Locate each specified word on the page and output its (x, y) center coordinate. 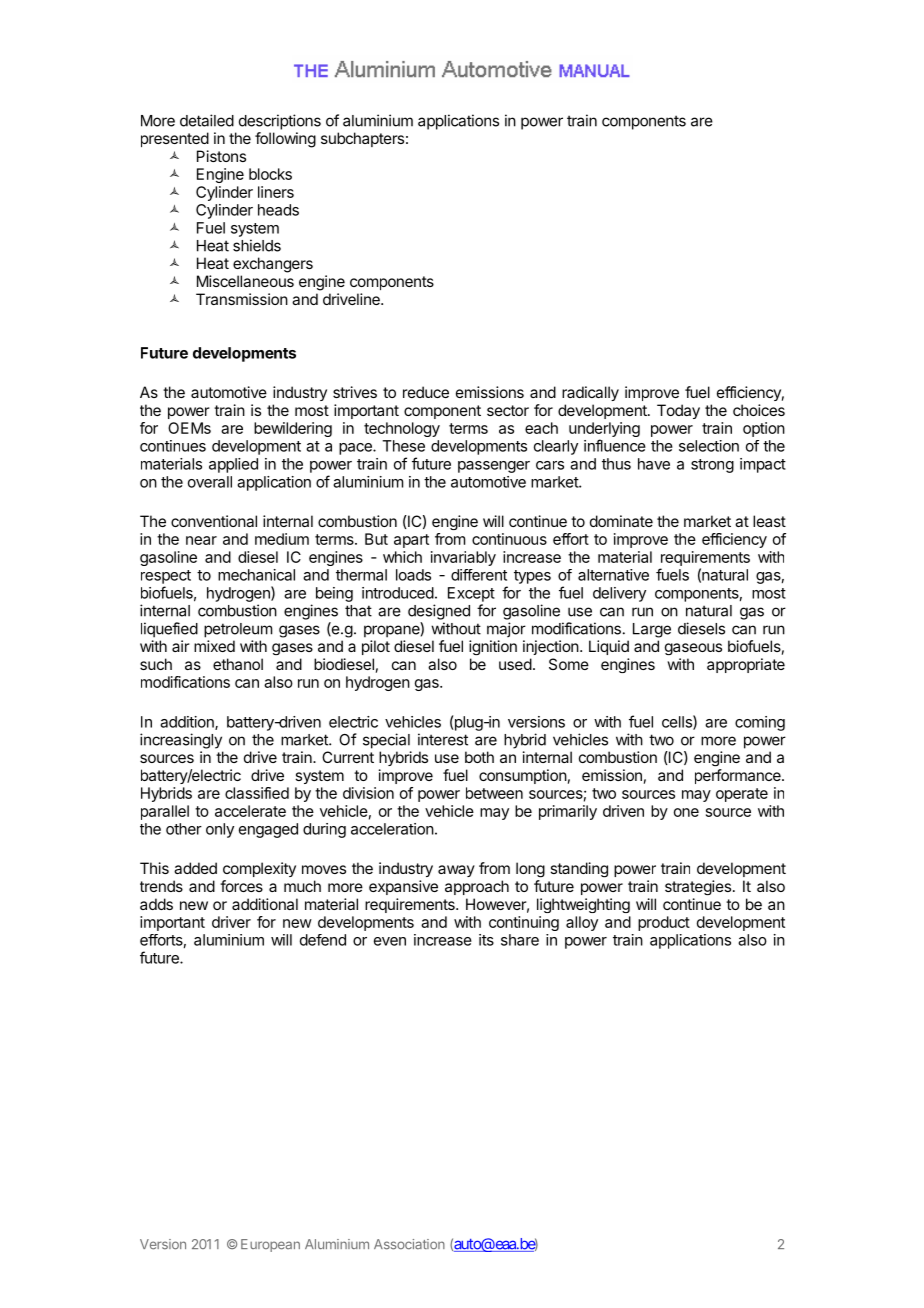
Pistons (221, 156)
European (270, 1245)
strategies (698, 887)
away (456, 871)
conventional (214, 521)
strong (712, 466)
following (285, 140)
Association (409, 1244)
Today (678, 411)
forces (241, 886)
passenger (494, 467)
